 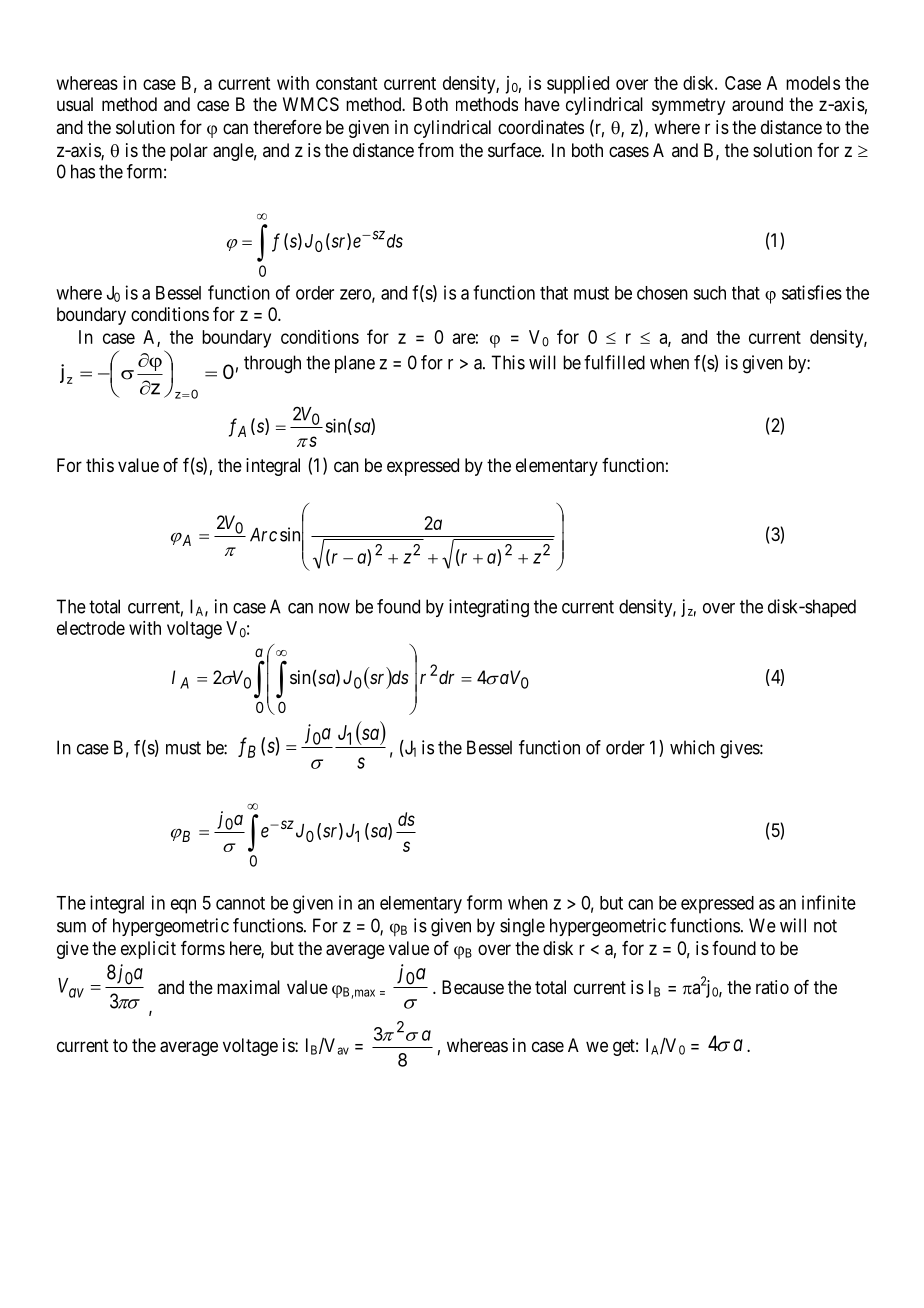 I want to click on from, so click(x=436, y=150).
